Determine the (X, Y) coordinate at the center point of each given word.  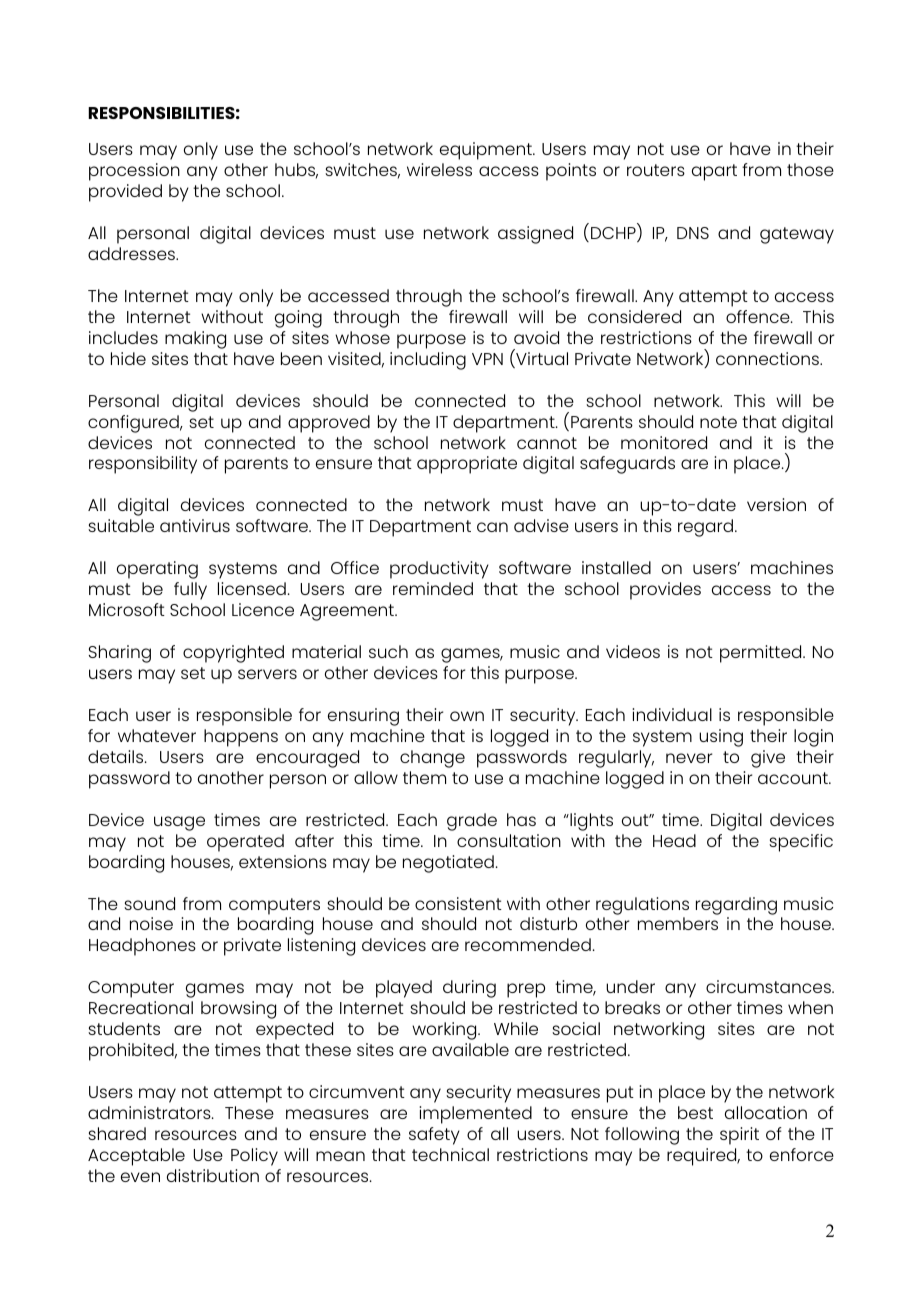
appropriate (467, 465)
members (678, 923)
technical (450, 1154)
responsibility (143, 465)
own (467, 716)
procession (134, 172)
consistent (458, 903)
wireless (439, 169)
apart (714, 172)
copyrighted (233, 654)
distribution (213, 1175)
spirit (739, 1136)
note (718, 422)
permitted (762, 654)
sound (149, 903)
